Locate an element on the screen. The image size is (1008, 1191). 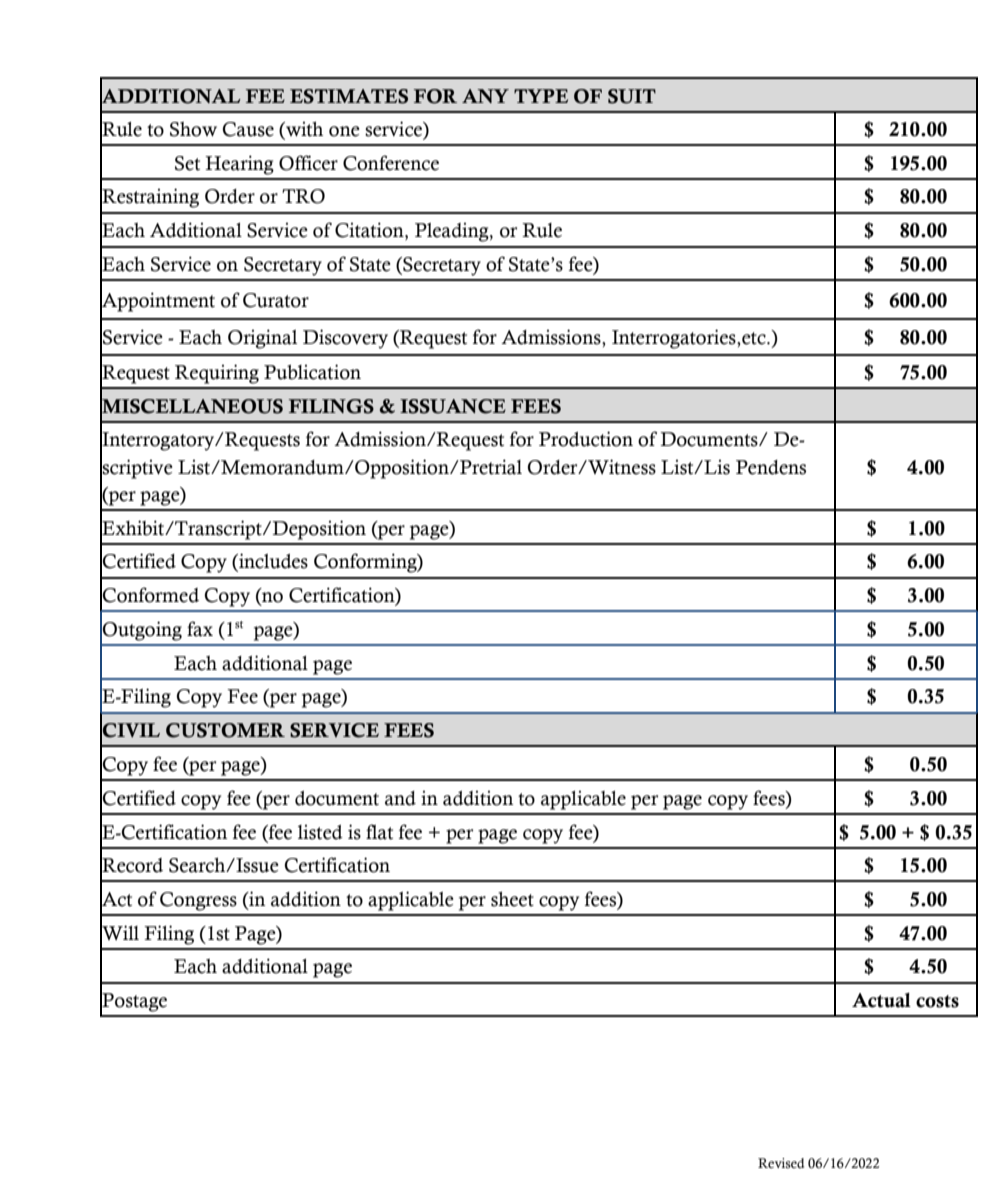
sheet is located at coordinates (512, 899).
